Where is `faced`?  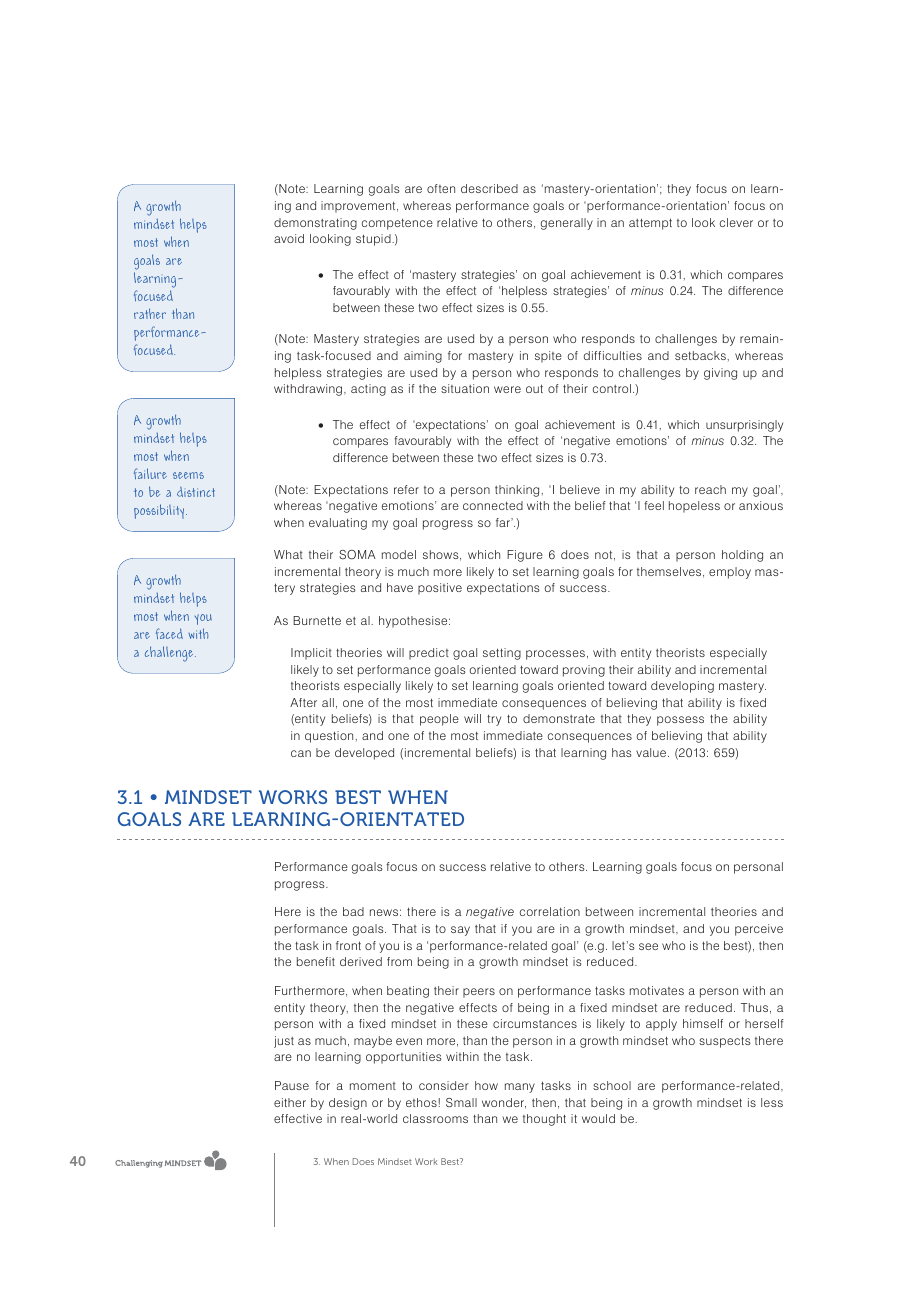 faced is located at coordinates (169, 633).
